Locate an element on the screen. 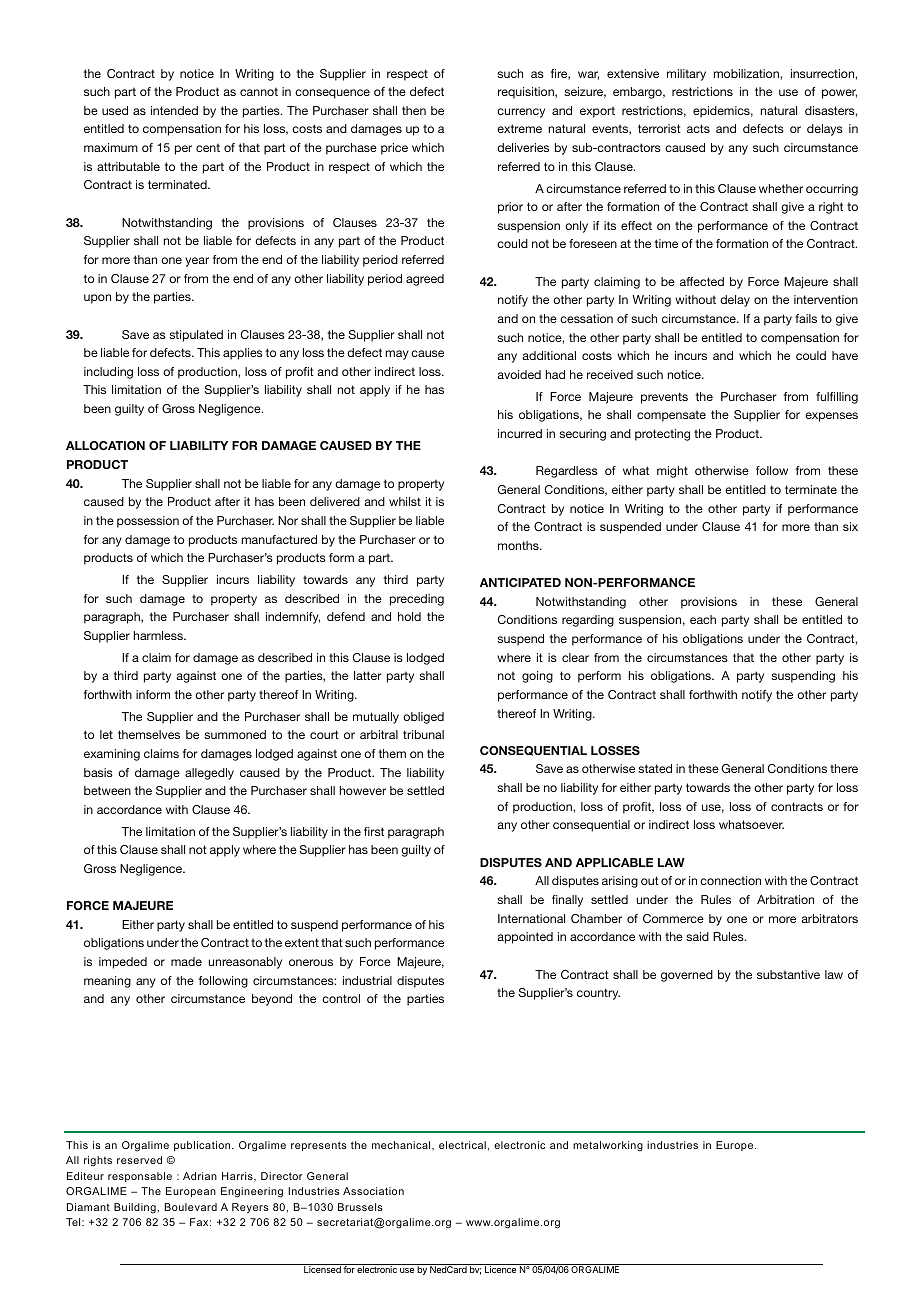 This screenshot has height=1308, width=924. currency is located at coordinates (521, 113).
